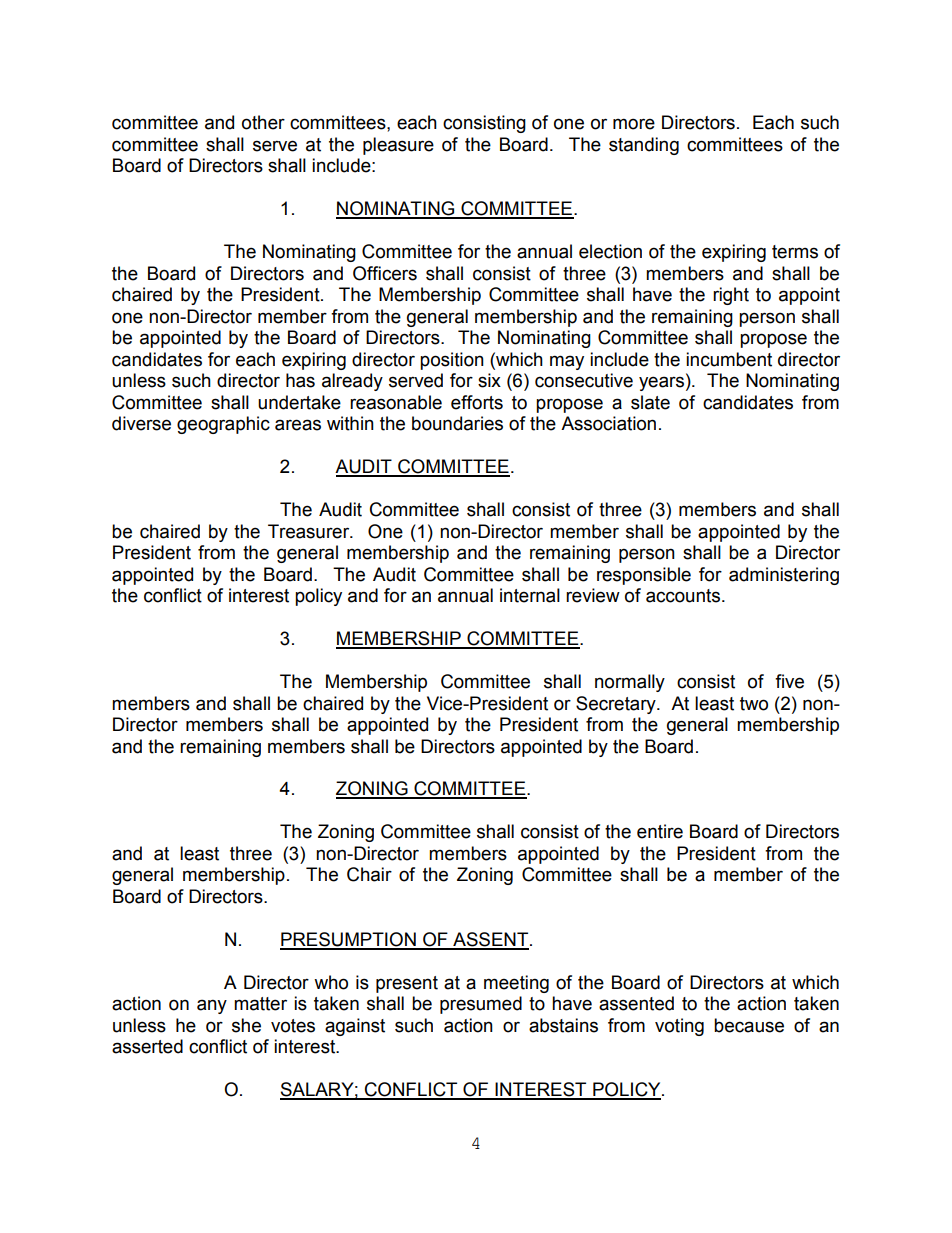 This document has height=1233, width=952. I want to click on geographic, so click(223, 425).
